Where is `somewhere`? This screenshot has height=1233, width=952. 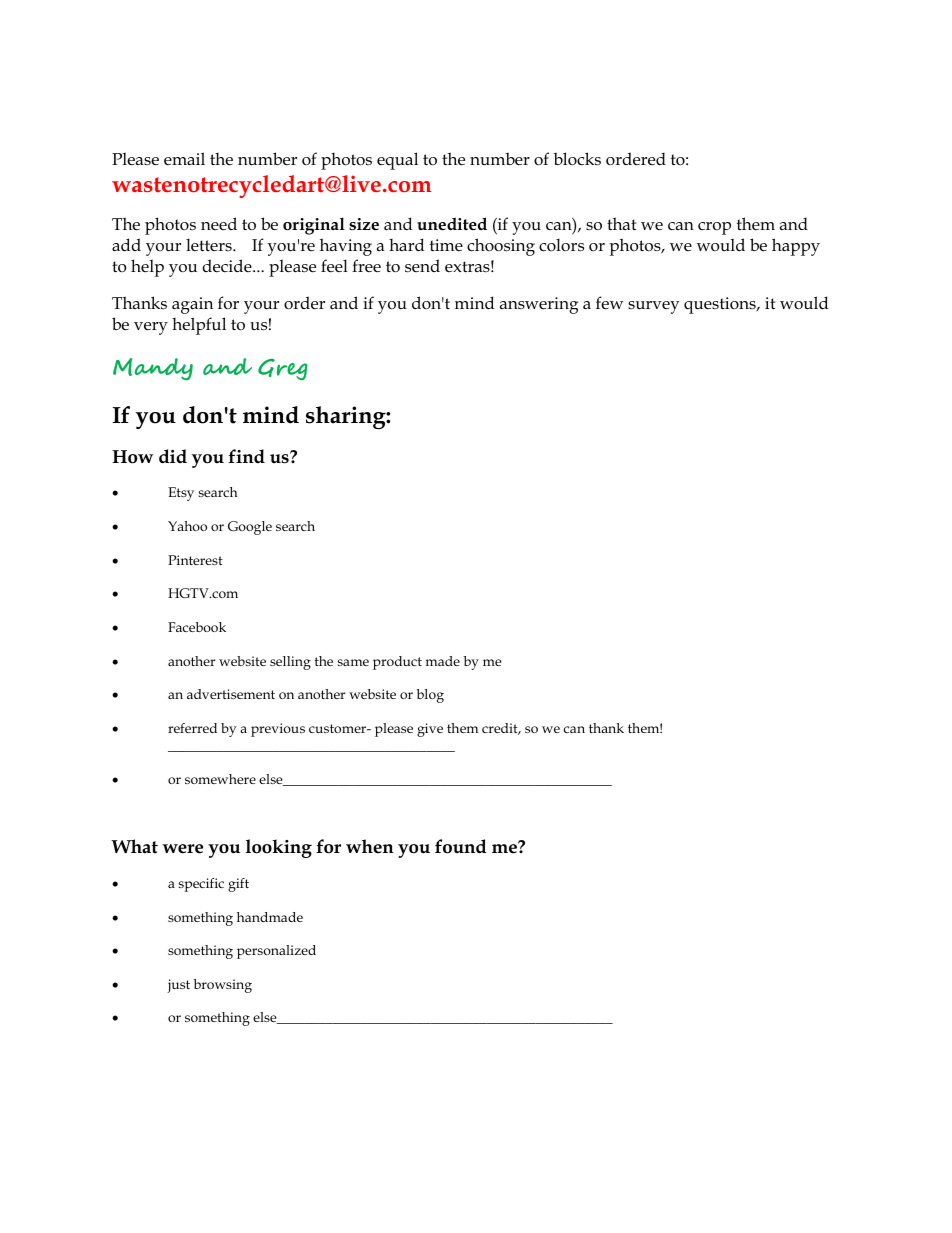 somewhere is located at coordinates (220, 779).
